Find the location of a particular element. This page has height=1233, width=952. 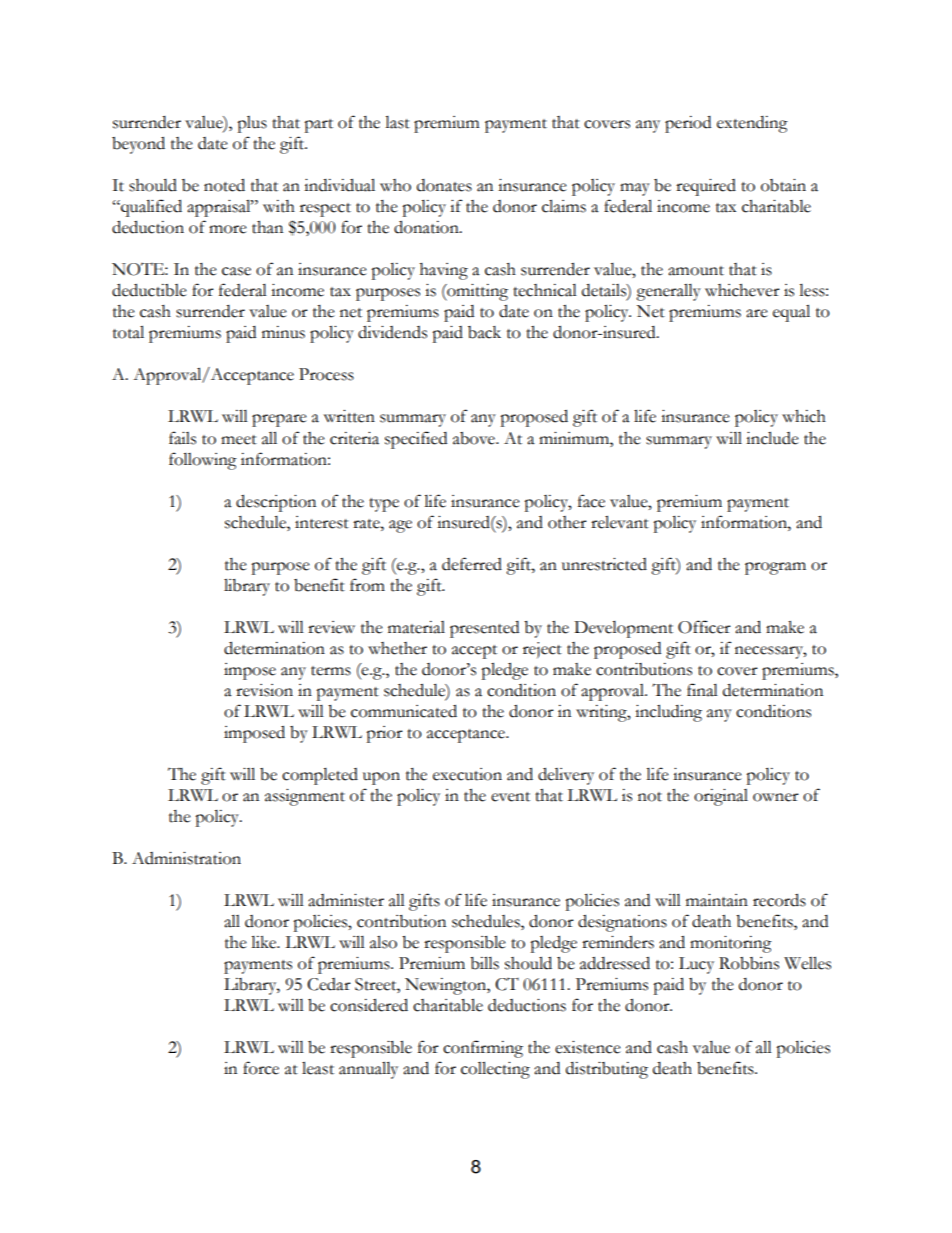

plus is located at coordinates (252, 124).
